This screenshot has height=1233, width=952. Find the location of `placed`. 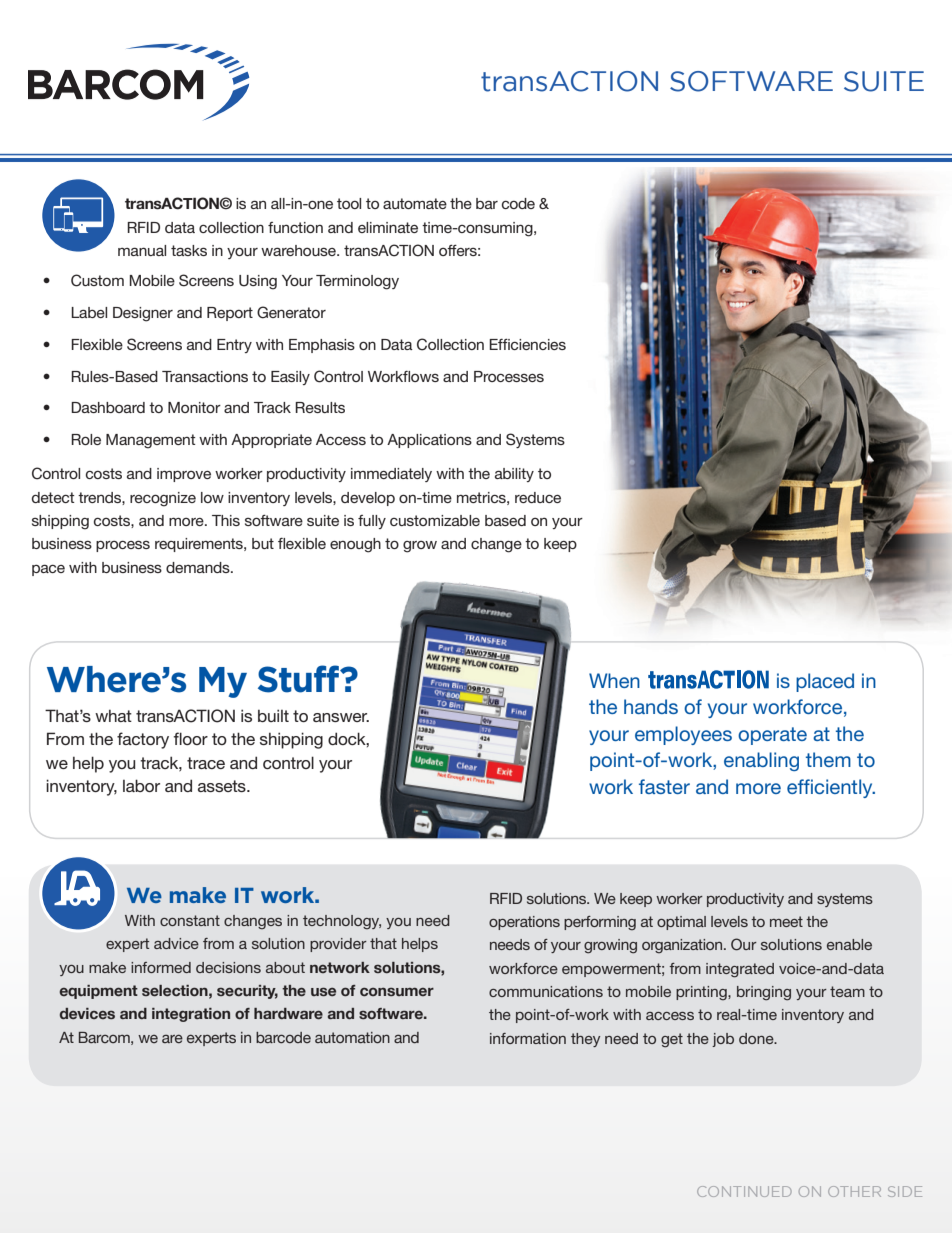

placed is located at coordinates (825, 682).
